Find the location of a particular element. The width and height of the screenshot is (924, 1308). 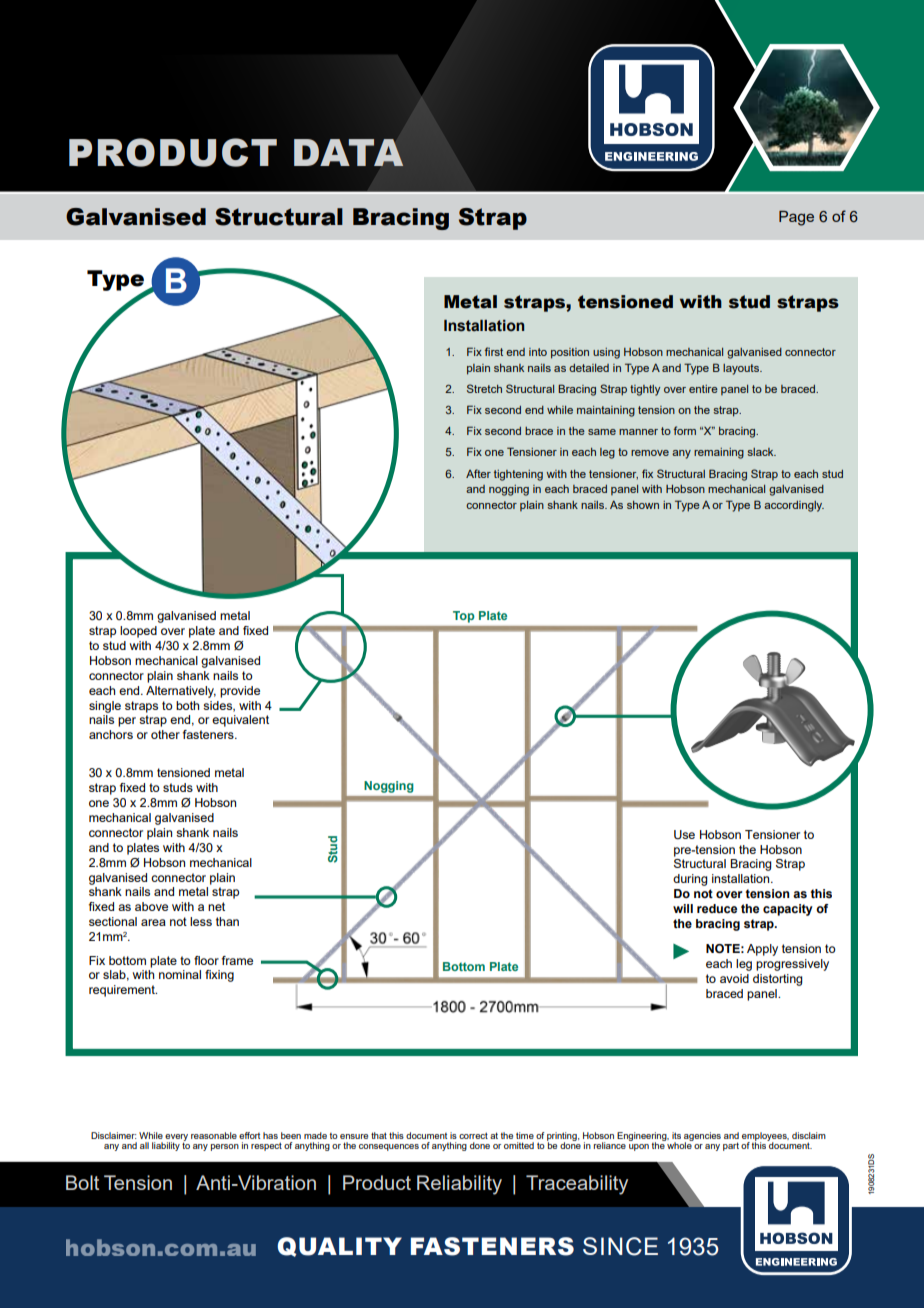

Use is located at coordinates (684, 834).
